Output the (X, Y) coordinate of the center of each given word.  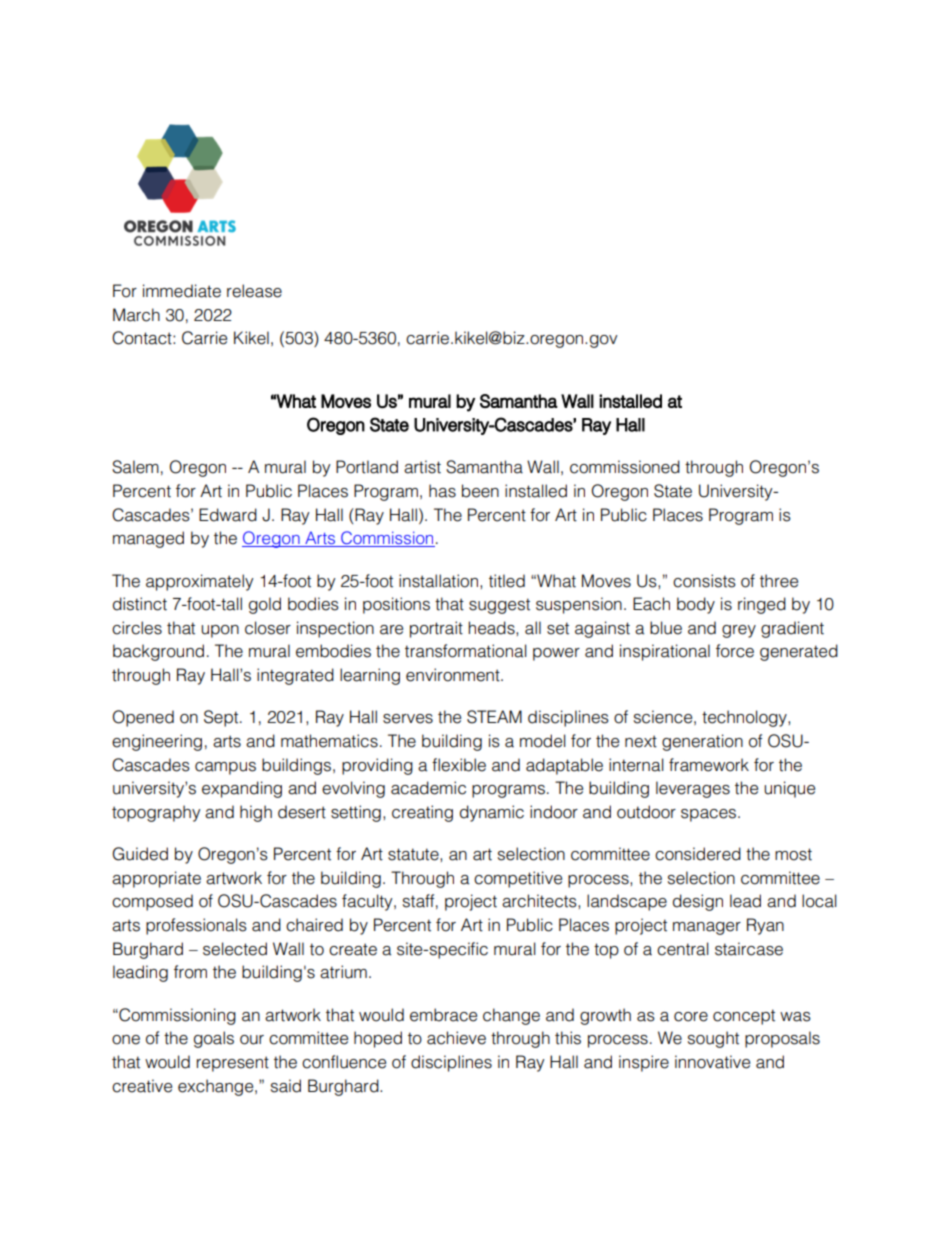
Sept (222, 718)
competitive (518, 879)
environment (454, 675)
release (254, 291)
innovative (712, 1062)
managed (148, 539)
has (442, 491)
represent (233, 1064)
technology (745, 718)
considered (698, 854)
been (480, 491)
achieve (456, 1038)
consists (704, 581)
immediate (182, 291)
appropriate (156, 879)
